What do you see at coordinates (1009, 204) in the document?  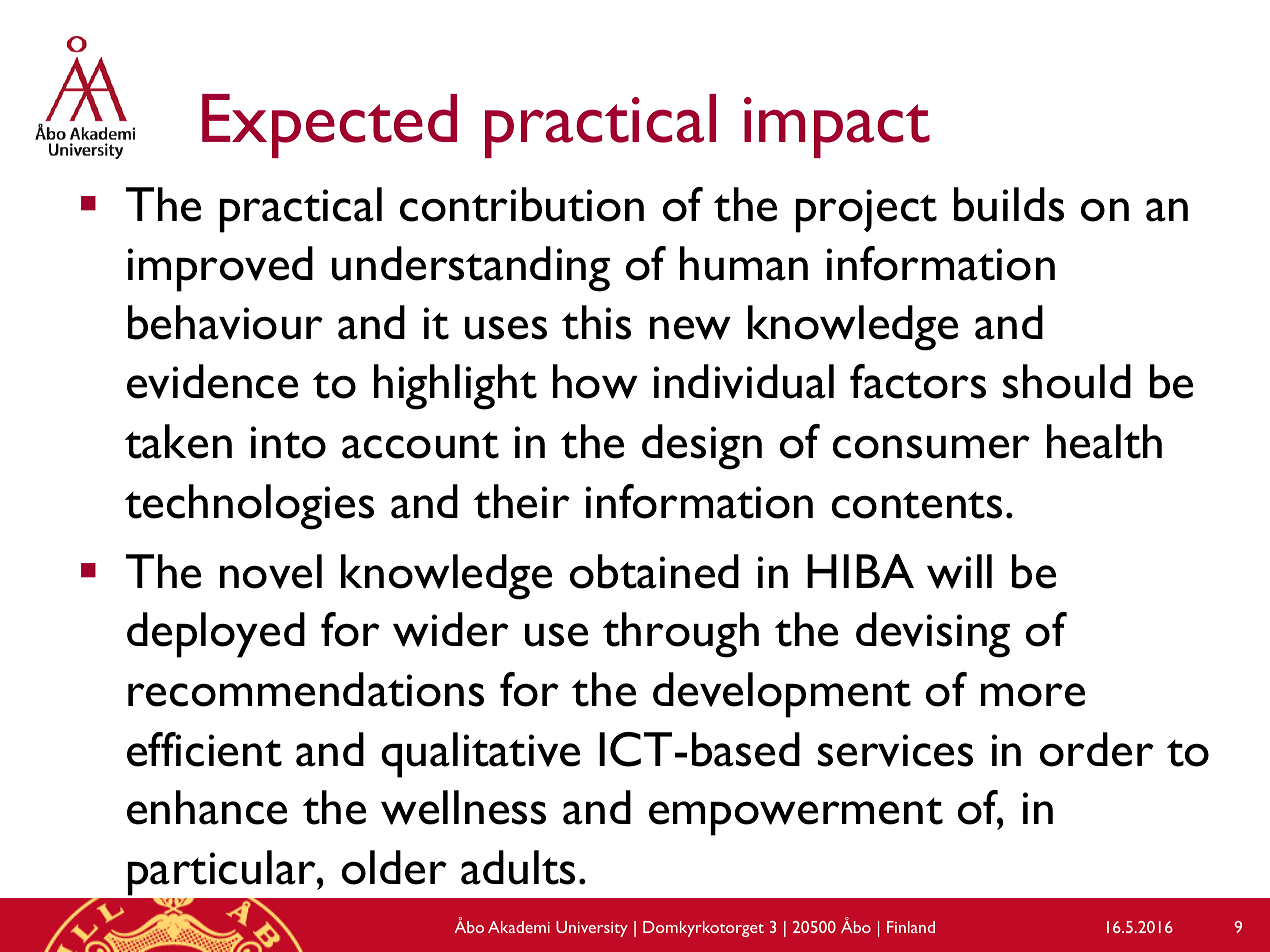 I see `builds` at bounding box center [1009, 204].
